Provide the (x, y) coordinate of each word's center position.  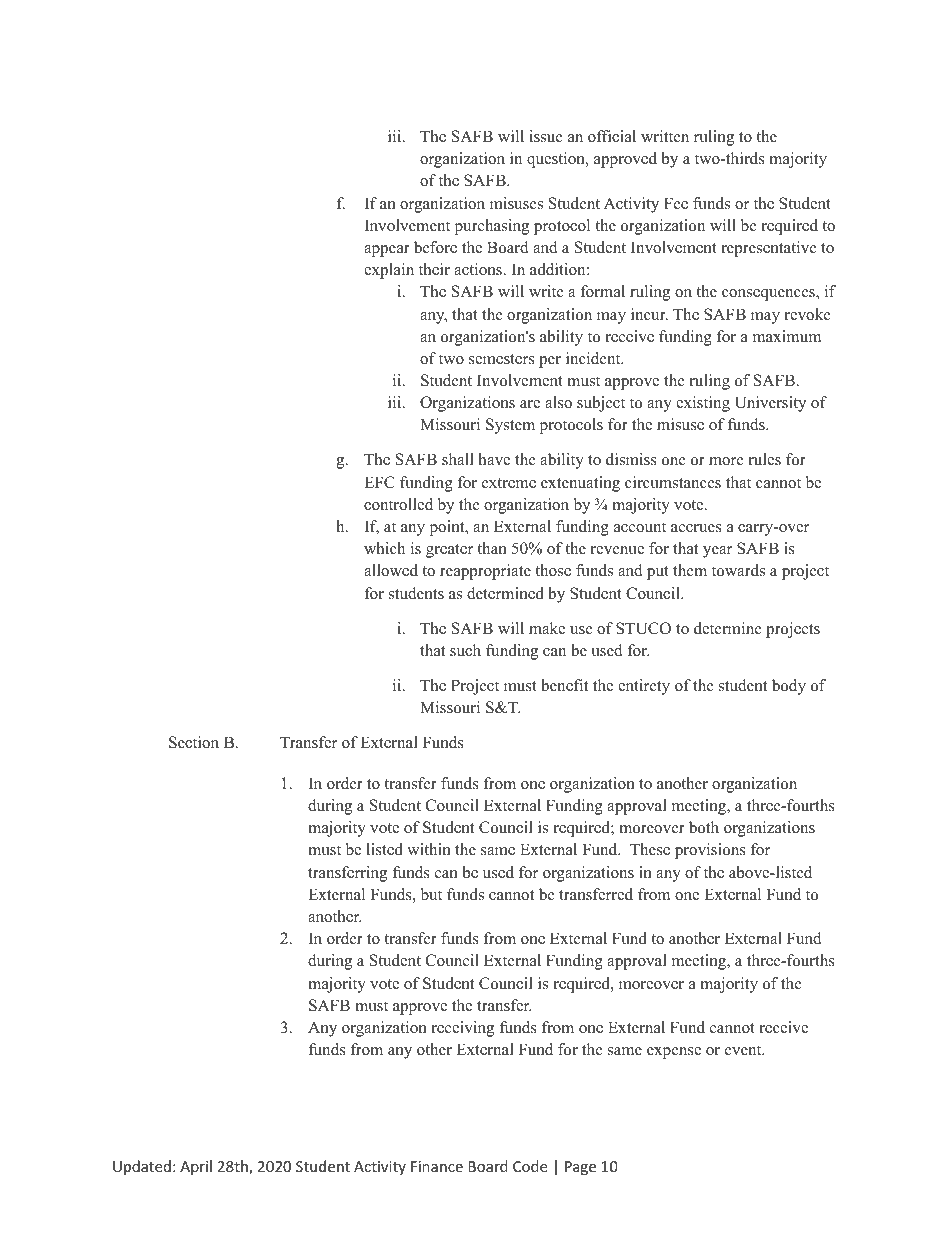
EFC (379, 482)
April (196, 1167)
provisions (710, 851)
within (429, 849)
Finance (437, 1166)
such (465, 650)
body (789, 687)
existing (703, 404)
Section (194, 742)
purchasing (492, 227)
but (431, 894)
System (510, 426)
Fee (676, 203)
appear (387, 251)
